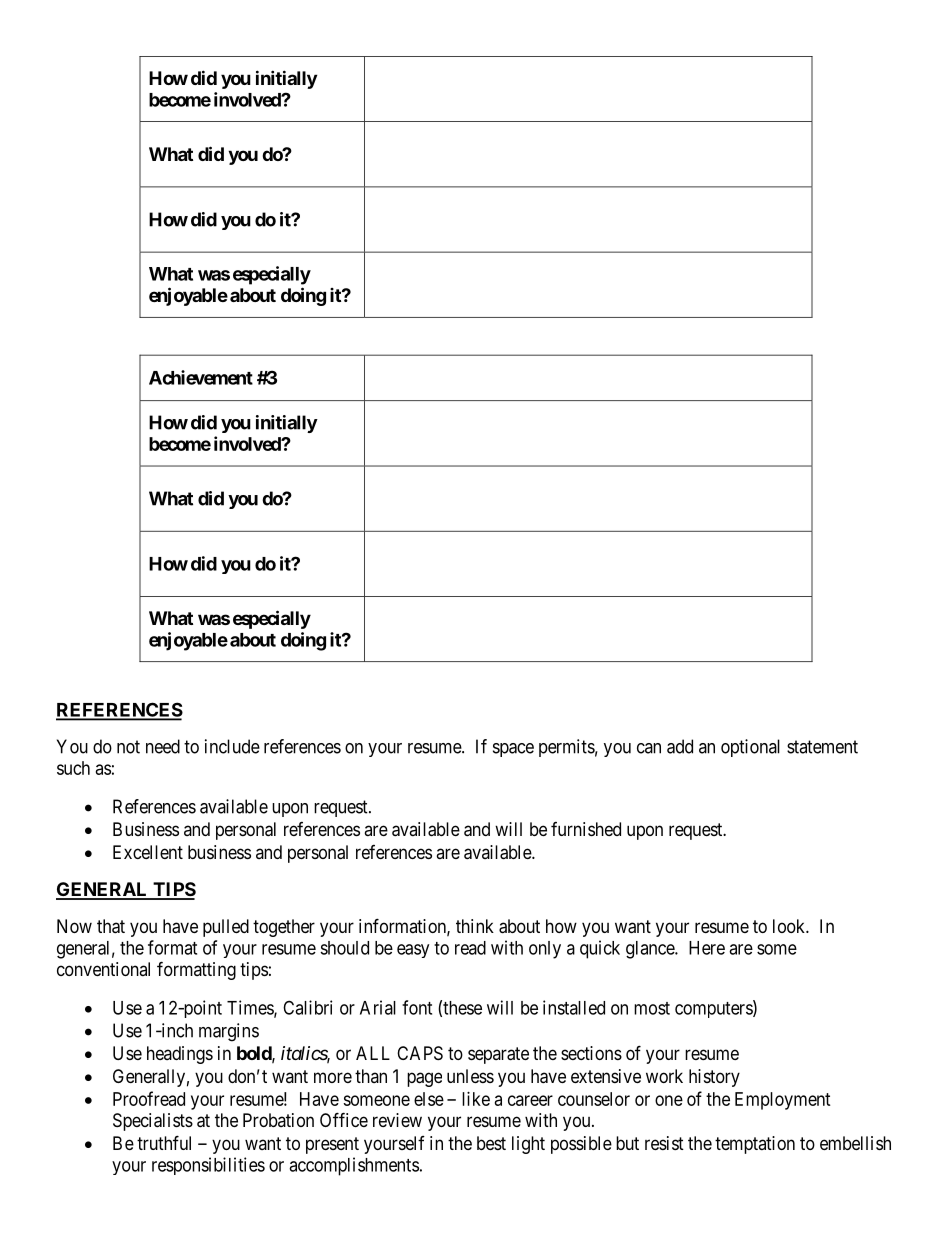  Describe the element at coordinates (491, 1143) in the screenshot. I see `best` at that location.
